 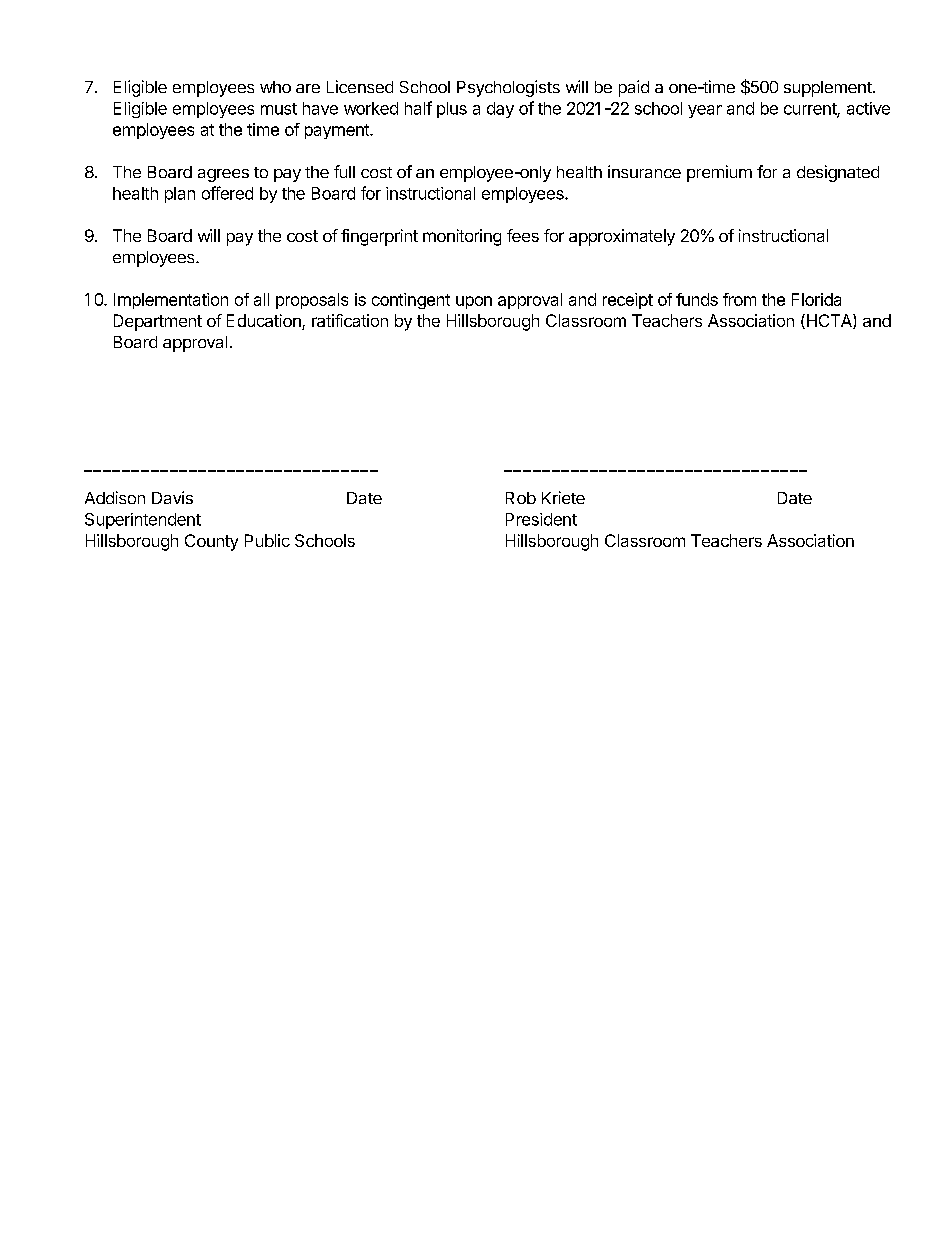 What do you see at coordinates (500, 110) in the image?
I see `day` at bounding box center [500, 110].
